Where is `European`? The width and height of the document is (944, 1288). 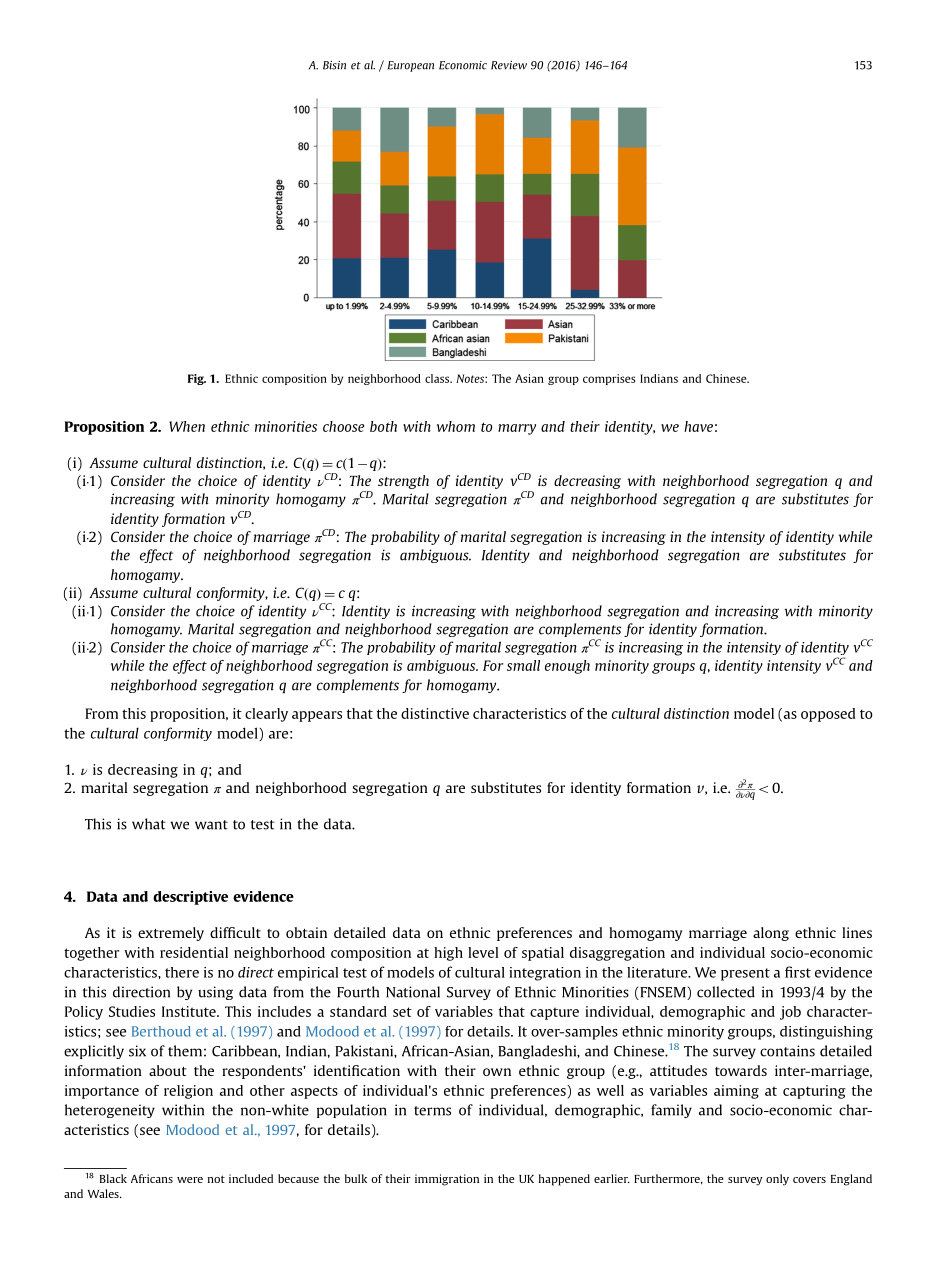
European is located at coordinates (411, 66).
